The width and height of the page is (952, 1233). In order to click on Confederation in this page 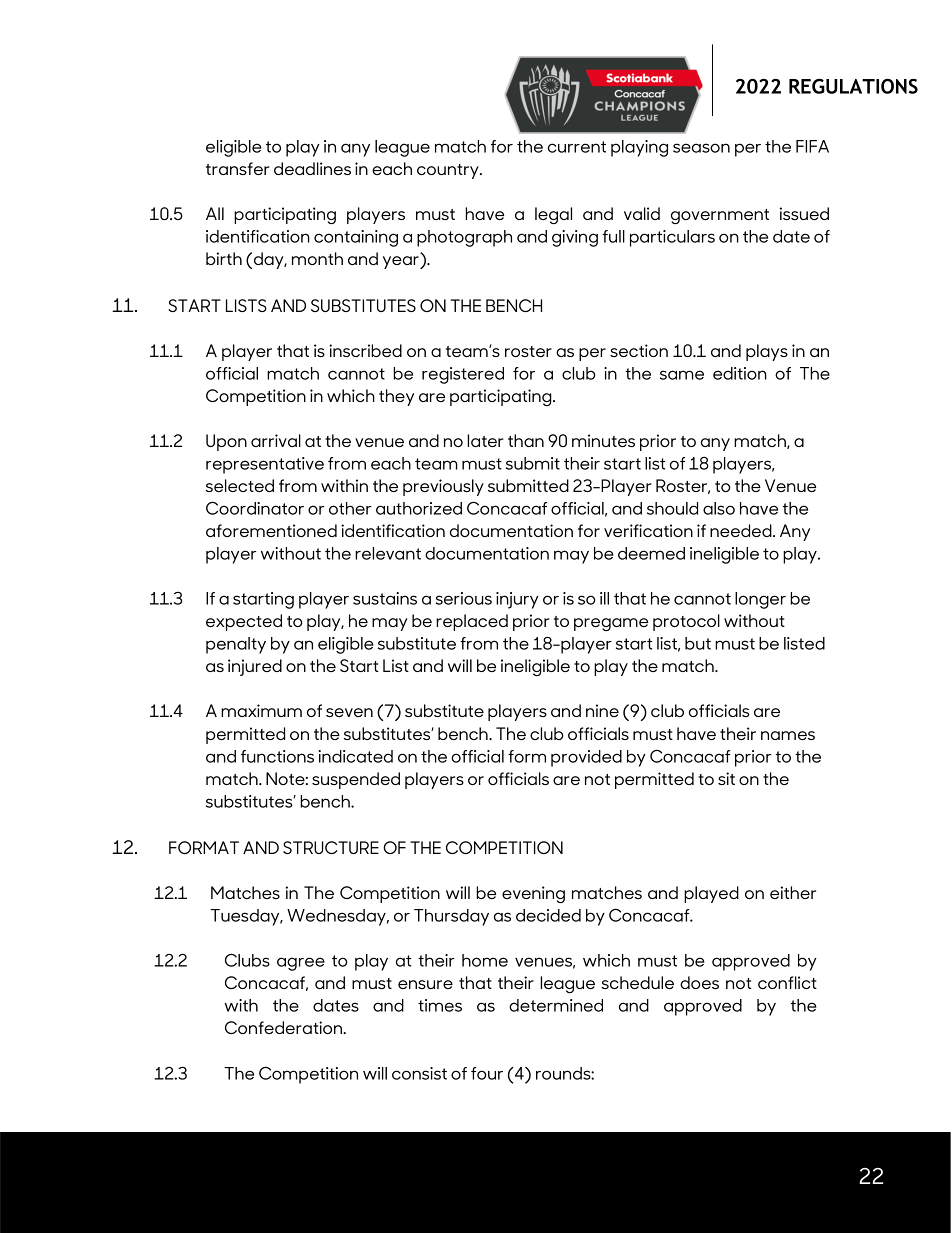, I will do `click(284, 1027)`.
